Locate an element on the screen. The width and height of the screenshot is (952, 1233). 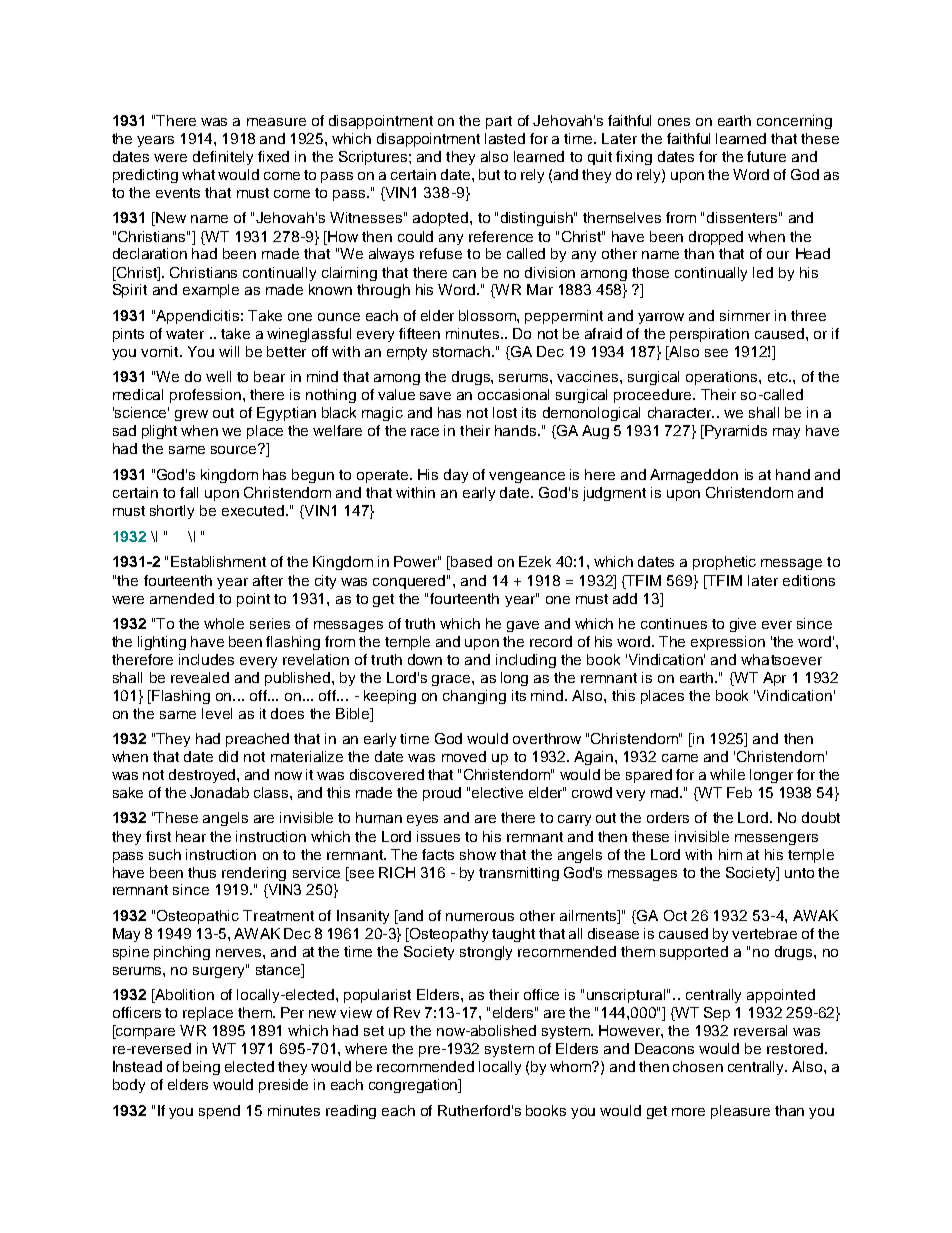
give is located at coordinates (743, 625).
